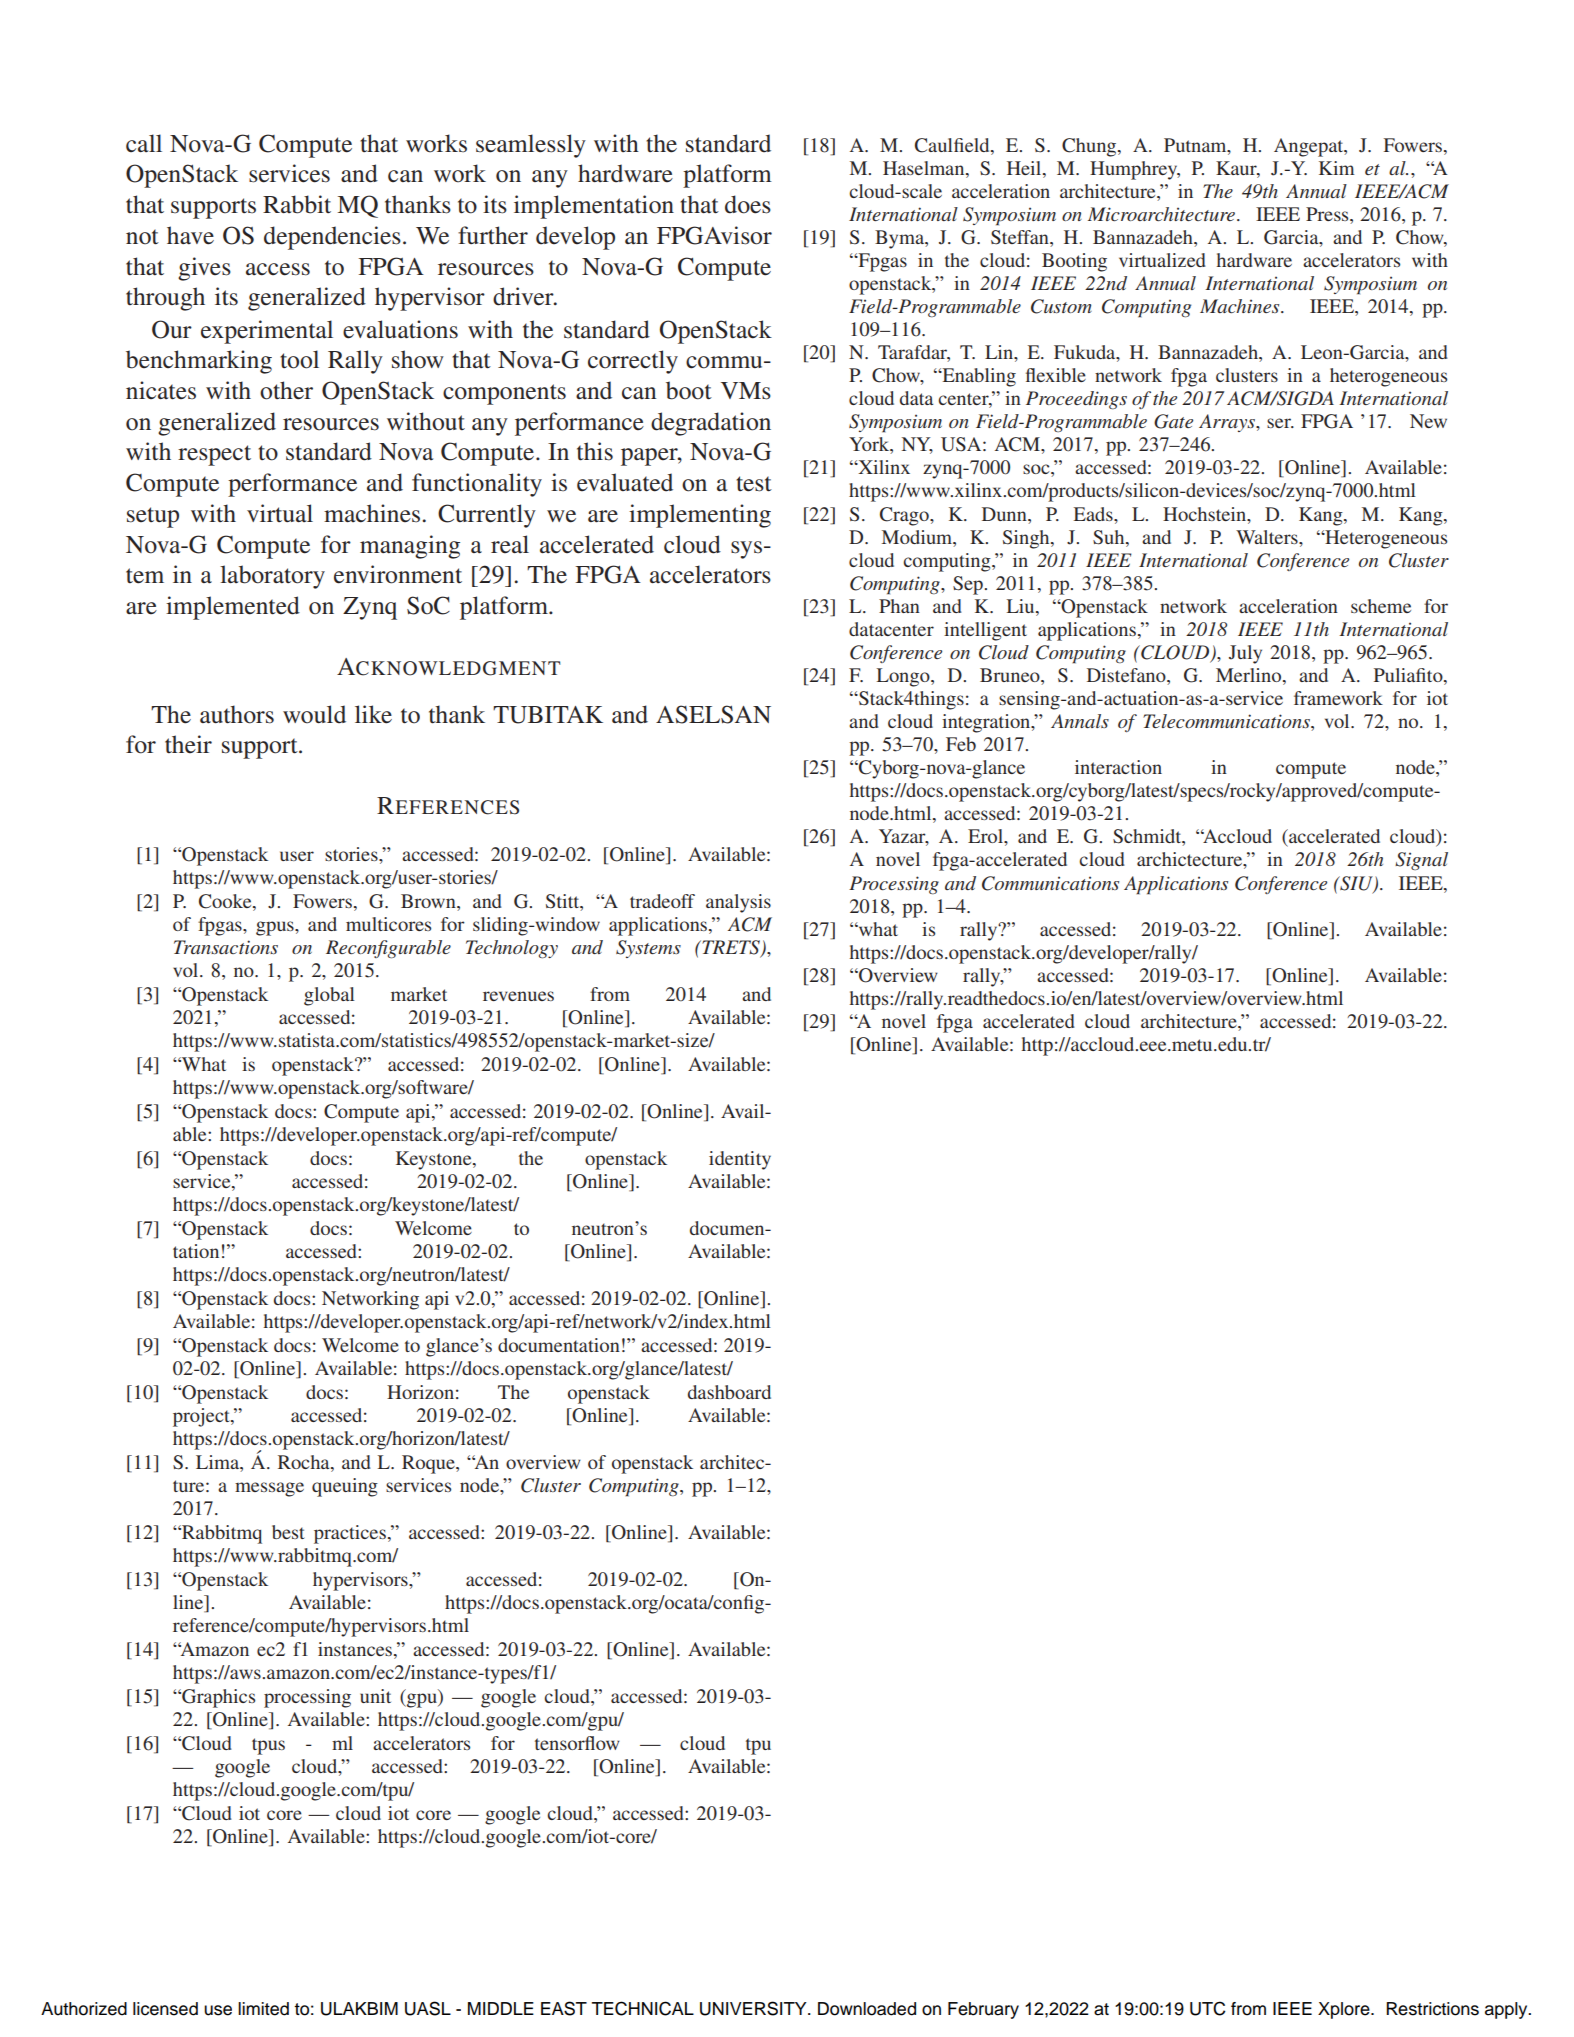  Describe the element at coordinates (263, 2009) in the screenshot. I see `limited` at that location.
